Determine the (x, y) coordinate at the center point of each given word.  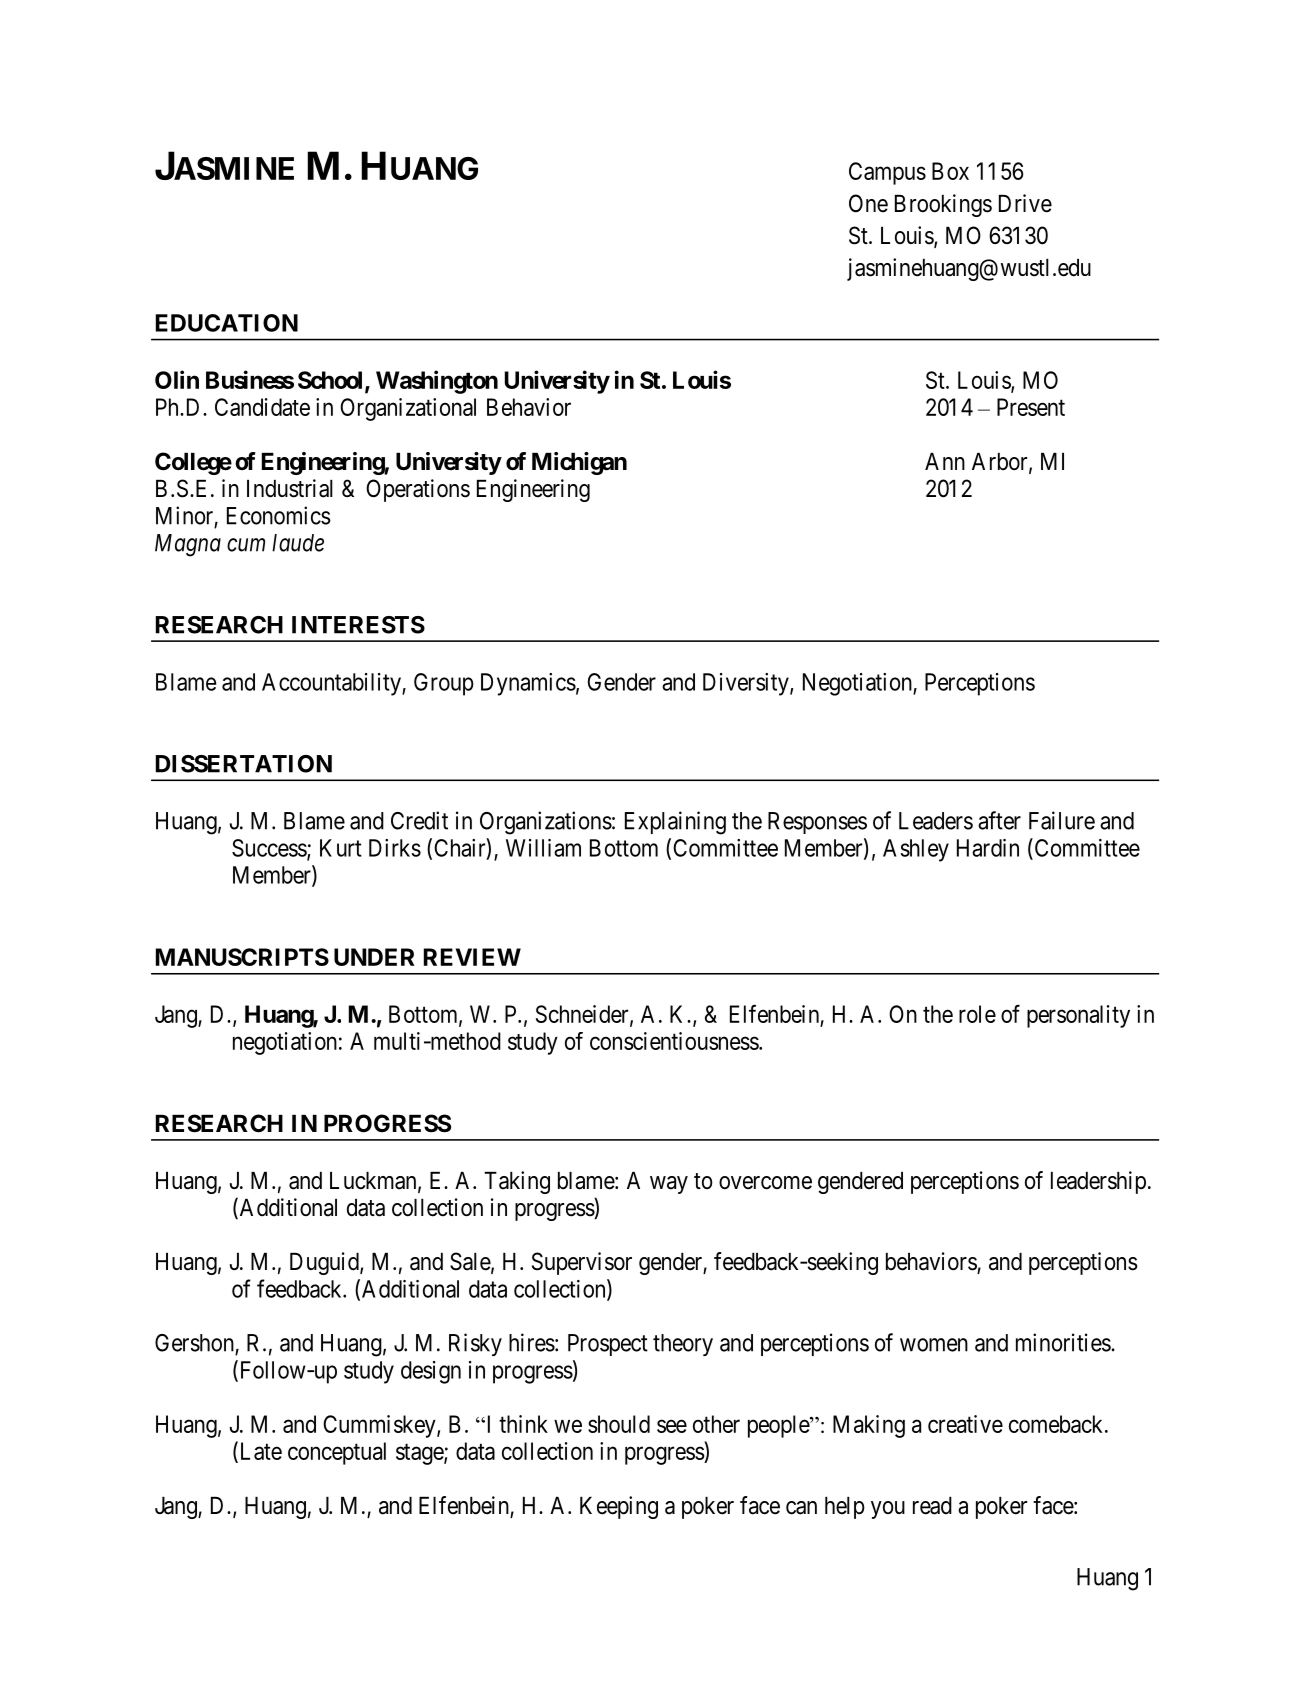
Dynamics (528, 684)
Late (259, 1452)
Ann (945, 461)
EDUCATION (227, 323)
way (669, 1185)
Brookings (943, 205)
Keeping (619, 1507)
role (977, 1014)
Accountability (332, 684)
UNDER (374, 957)
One (868, 203)
